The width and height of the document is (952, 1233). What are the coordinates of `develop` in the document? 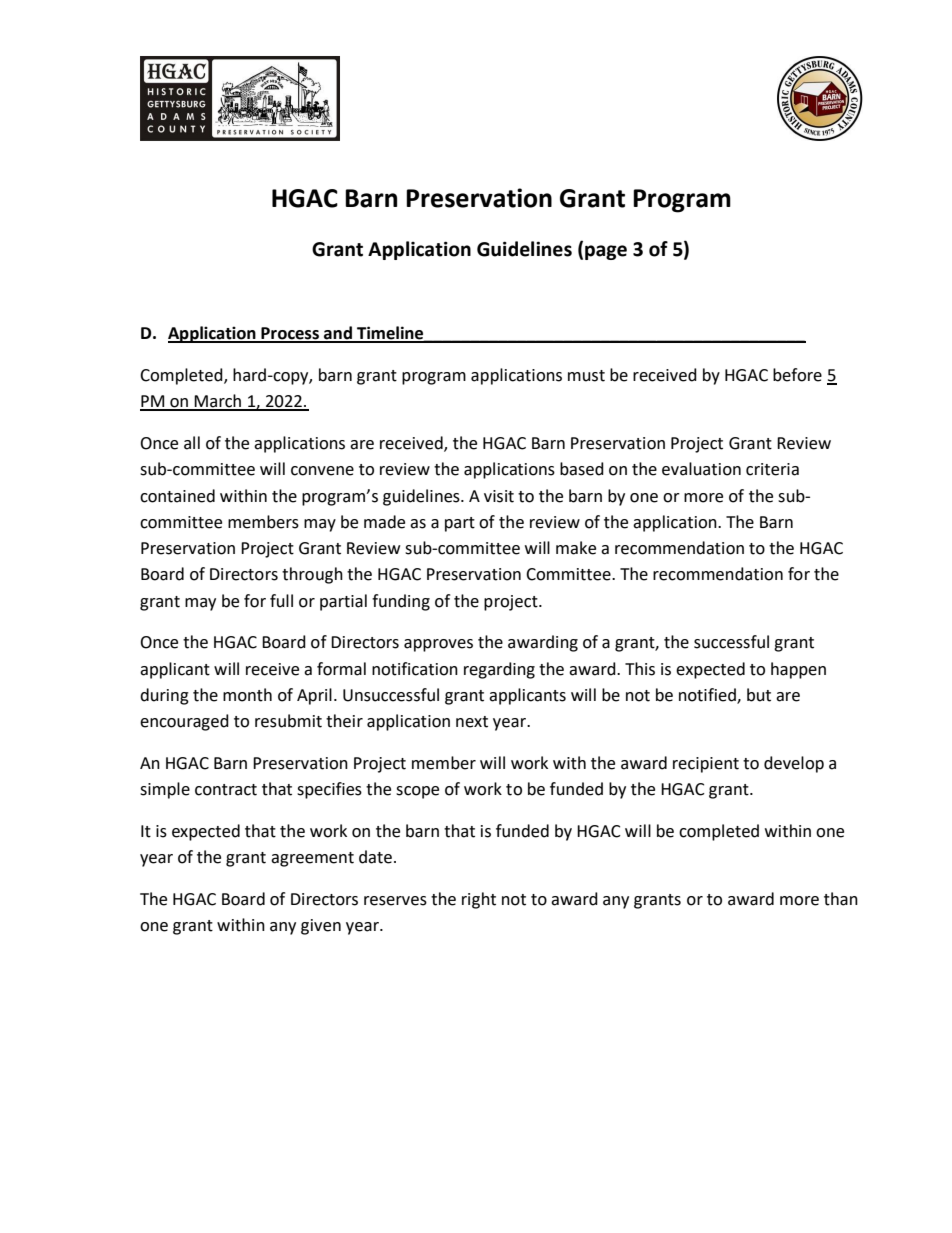 It's located at (794, 764).
